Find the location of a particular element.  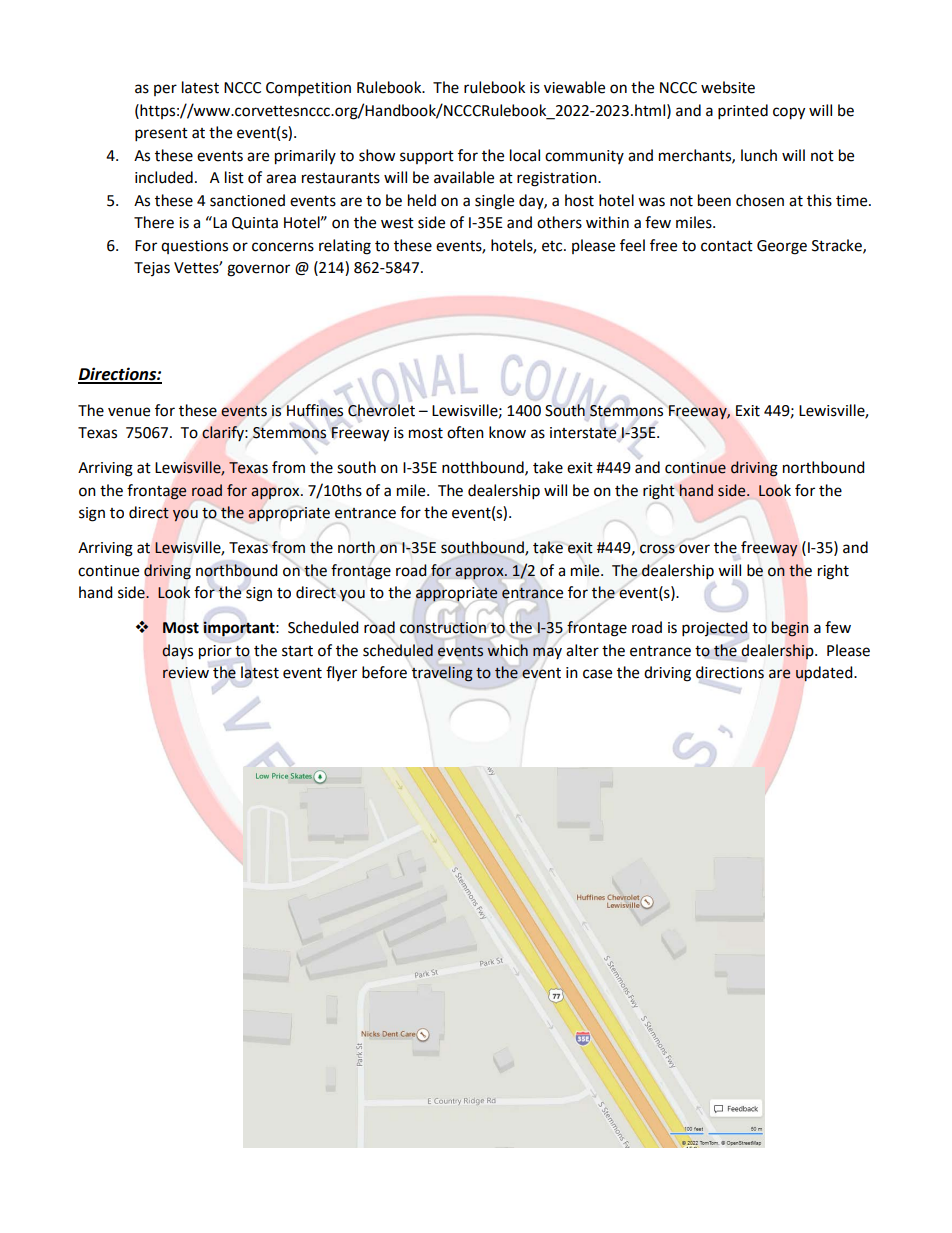

know is located at coordinates (507, 432).
